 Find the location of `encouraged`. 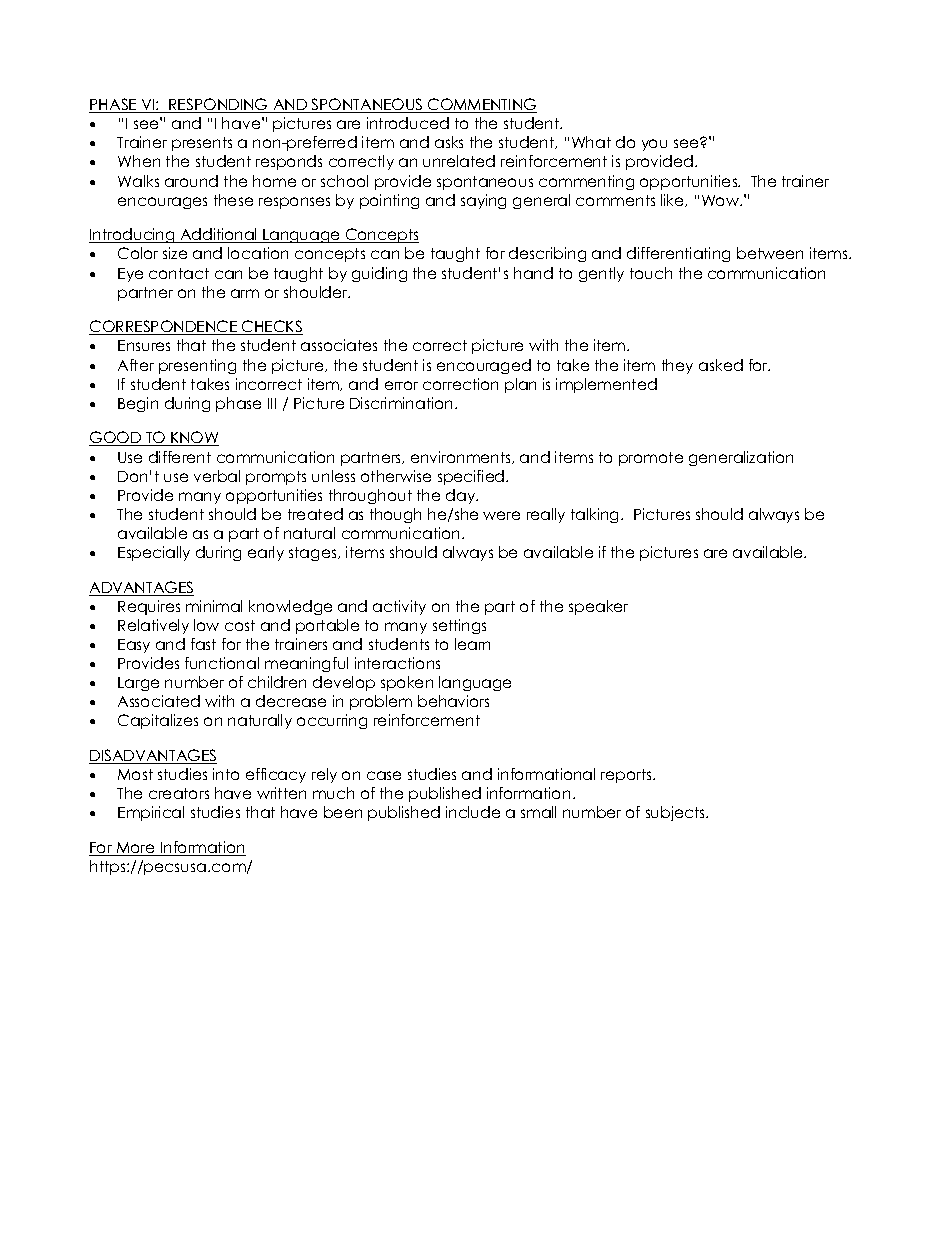

encouraged is located at coordinates (484, 366).
